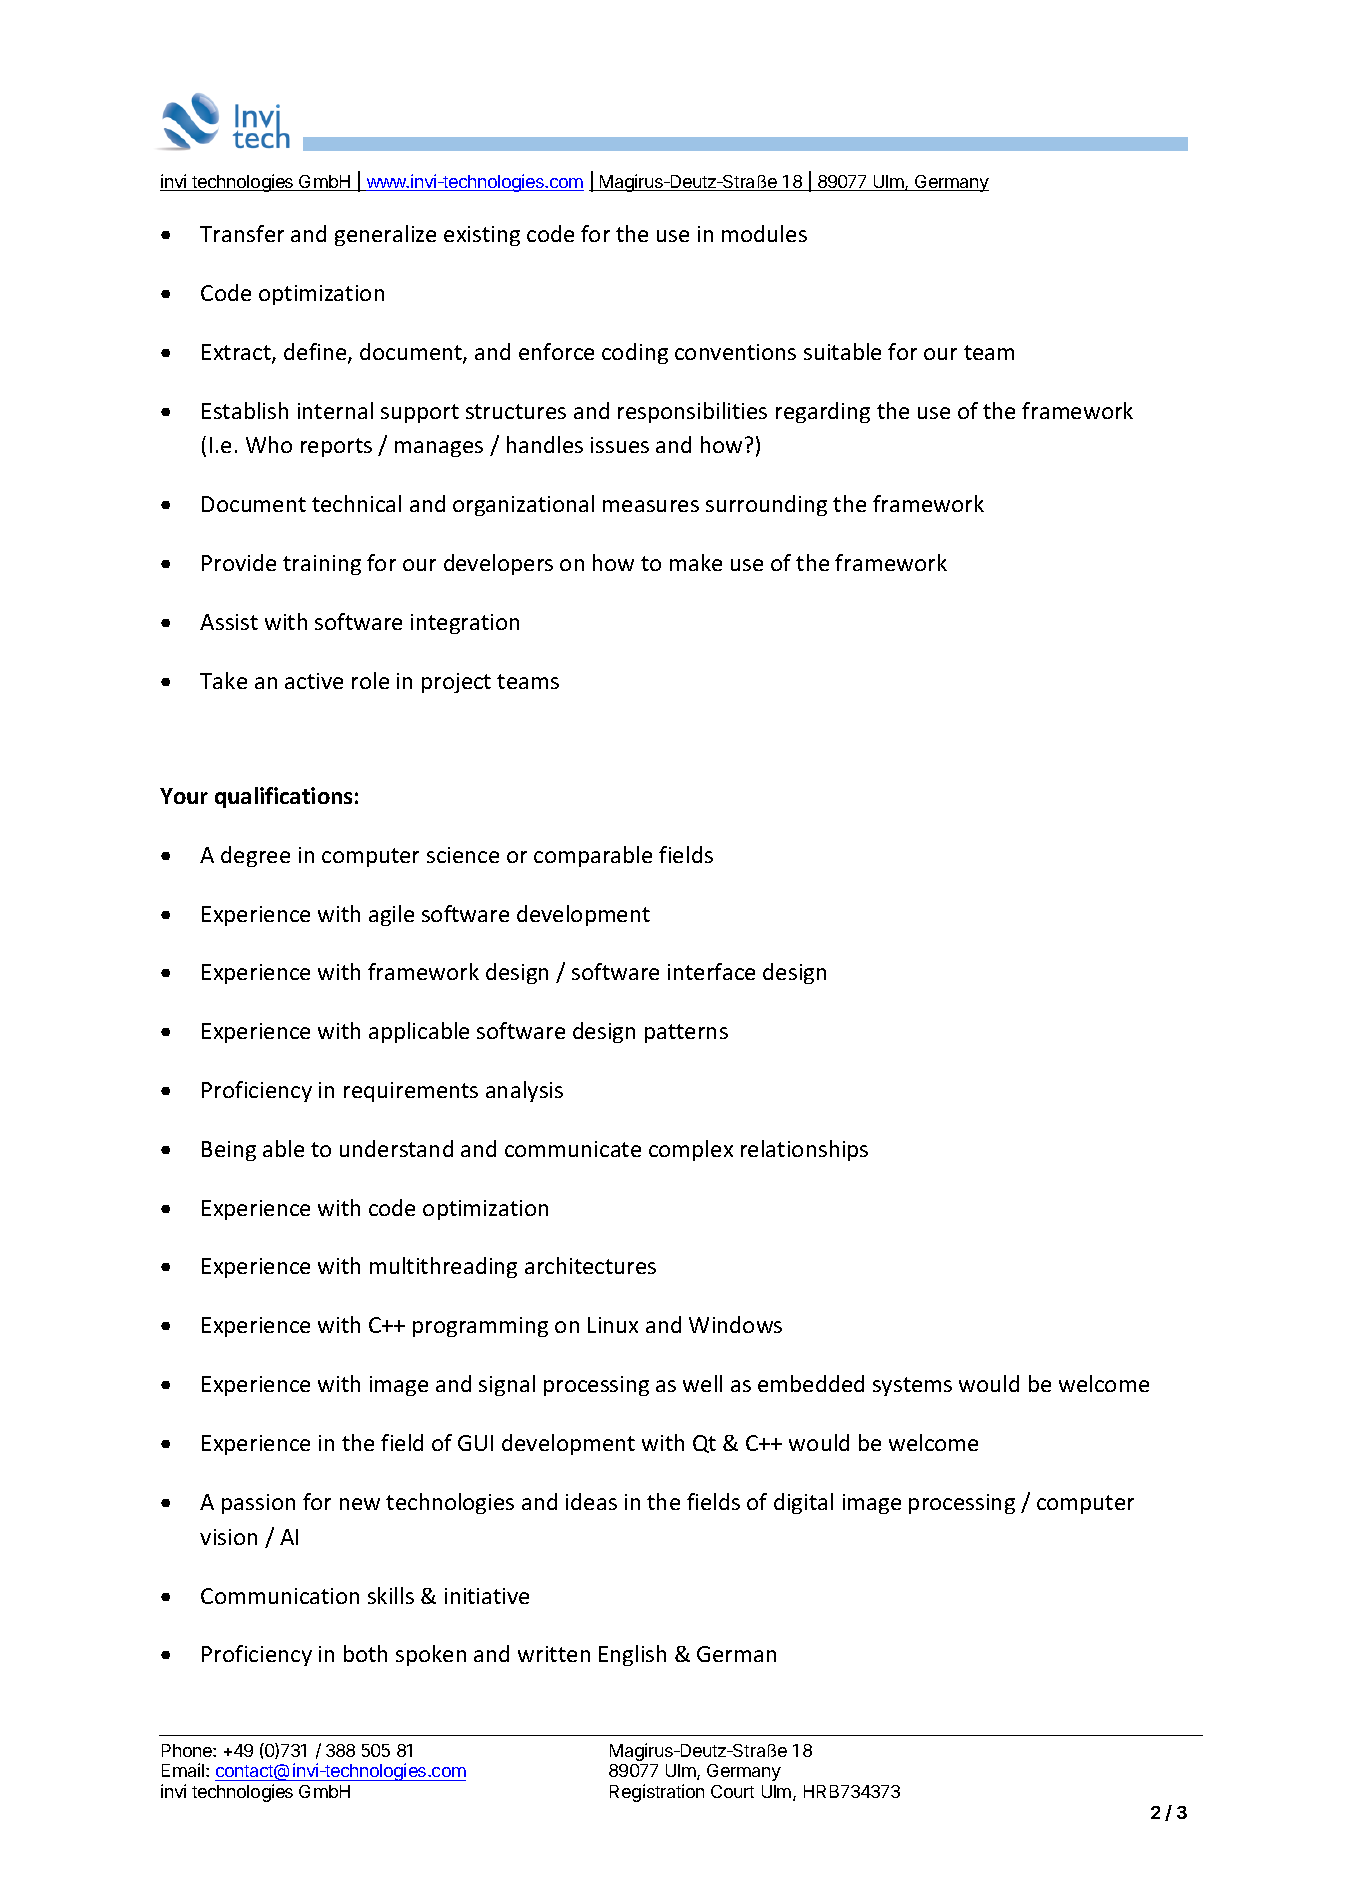 This document has height=1903, width=1346. I want to click on Court, so click(732, 1791).
